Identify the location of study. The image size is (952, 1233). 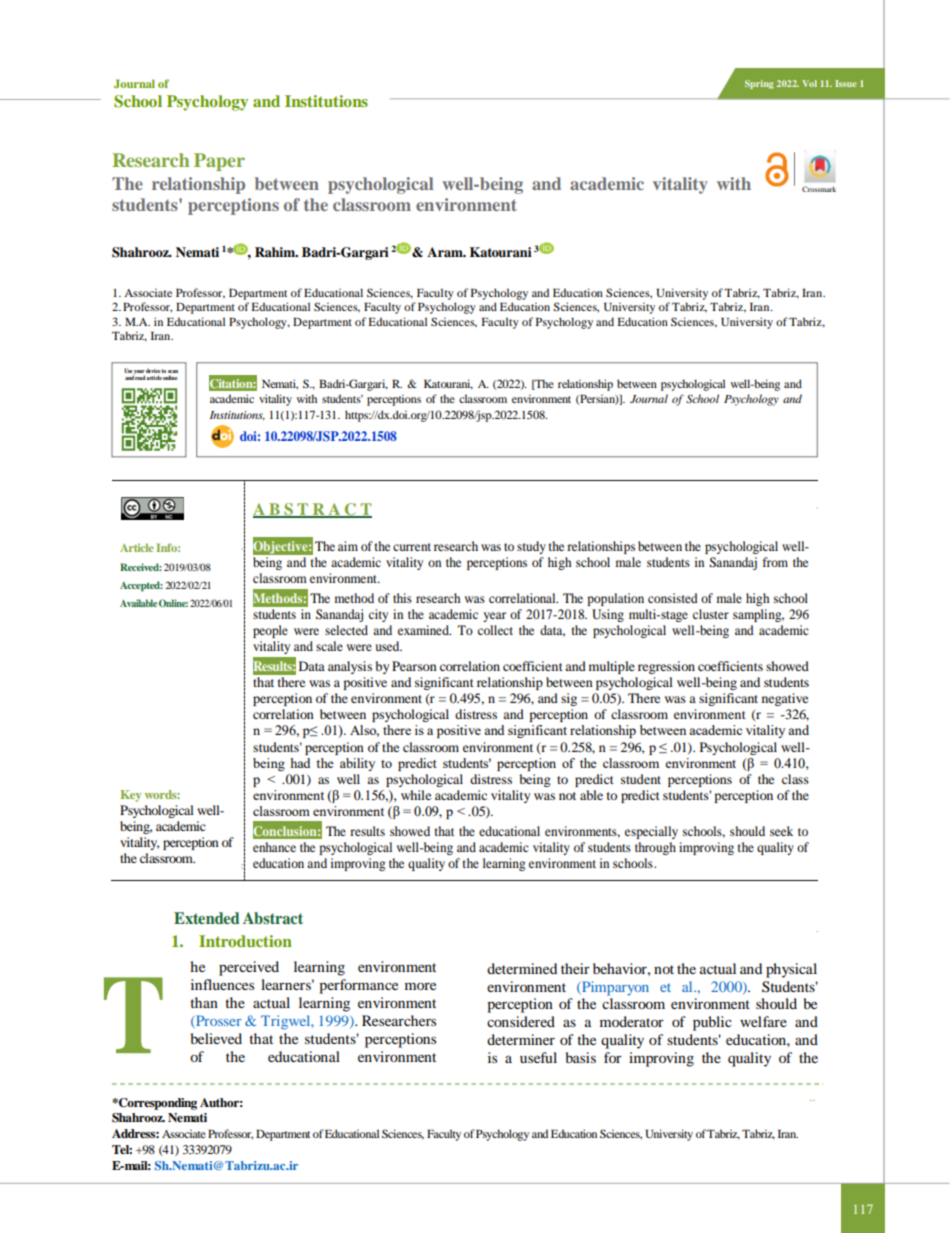
(531, 547).
